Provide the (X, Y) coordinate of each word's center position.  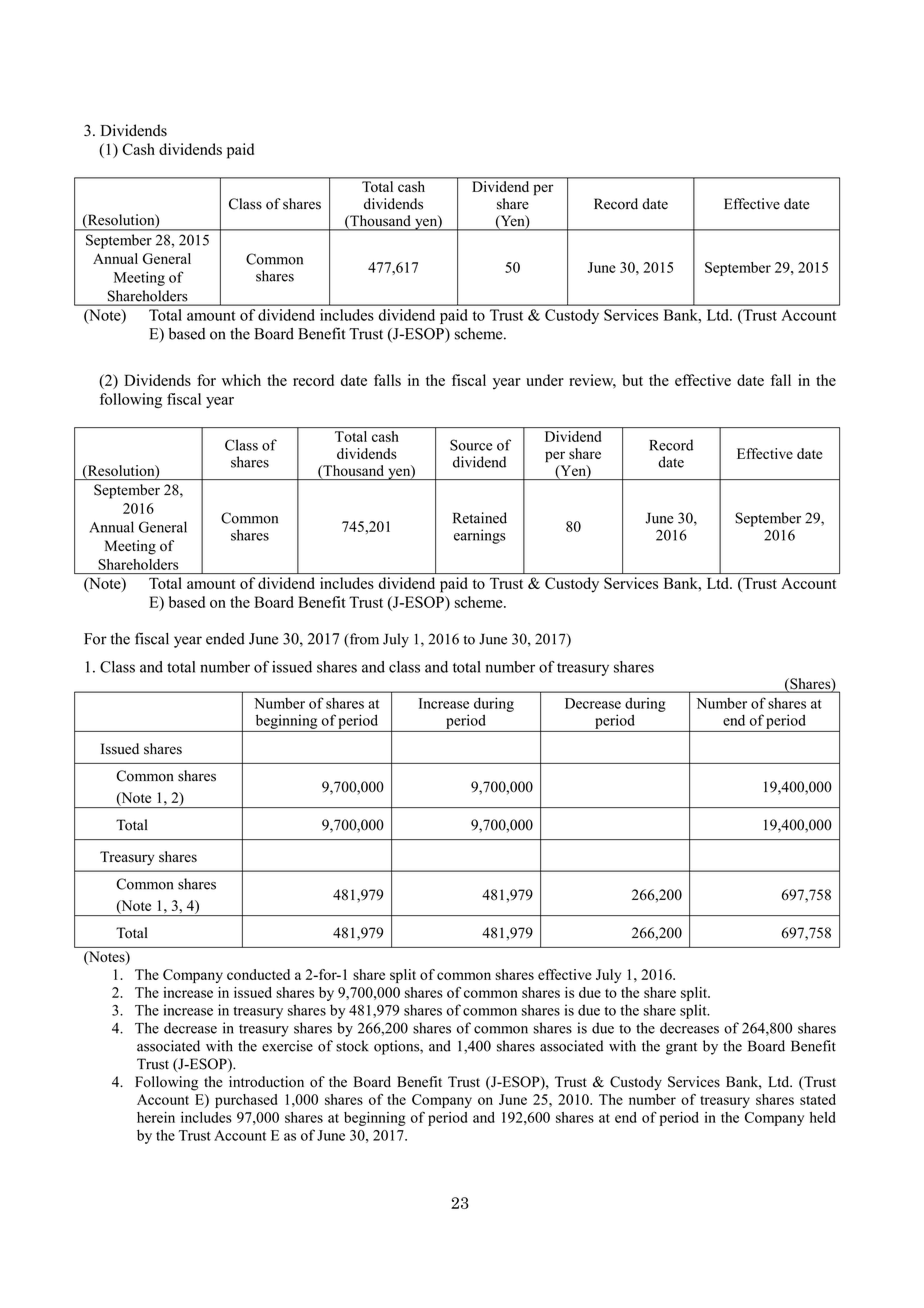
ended (225, 639)
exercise (287, 1046)
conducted (258, 974)
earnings (480, 536)
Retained (480, 518)
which (241, 380)
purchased (246, 1101)
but (632, 380)
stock (352, 1046)
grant (681, 1048)
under (545, 380)
